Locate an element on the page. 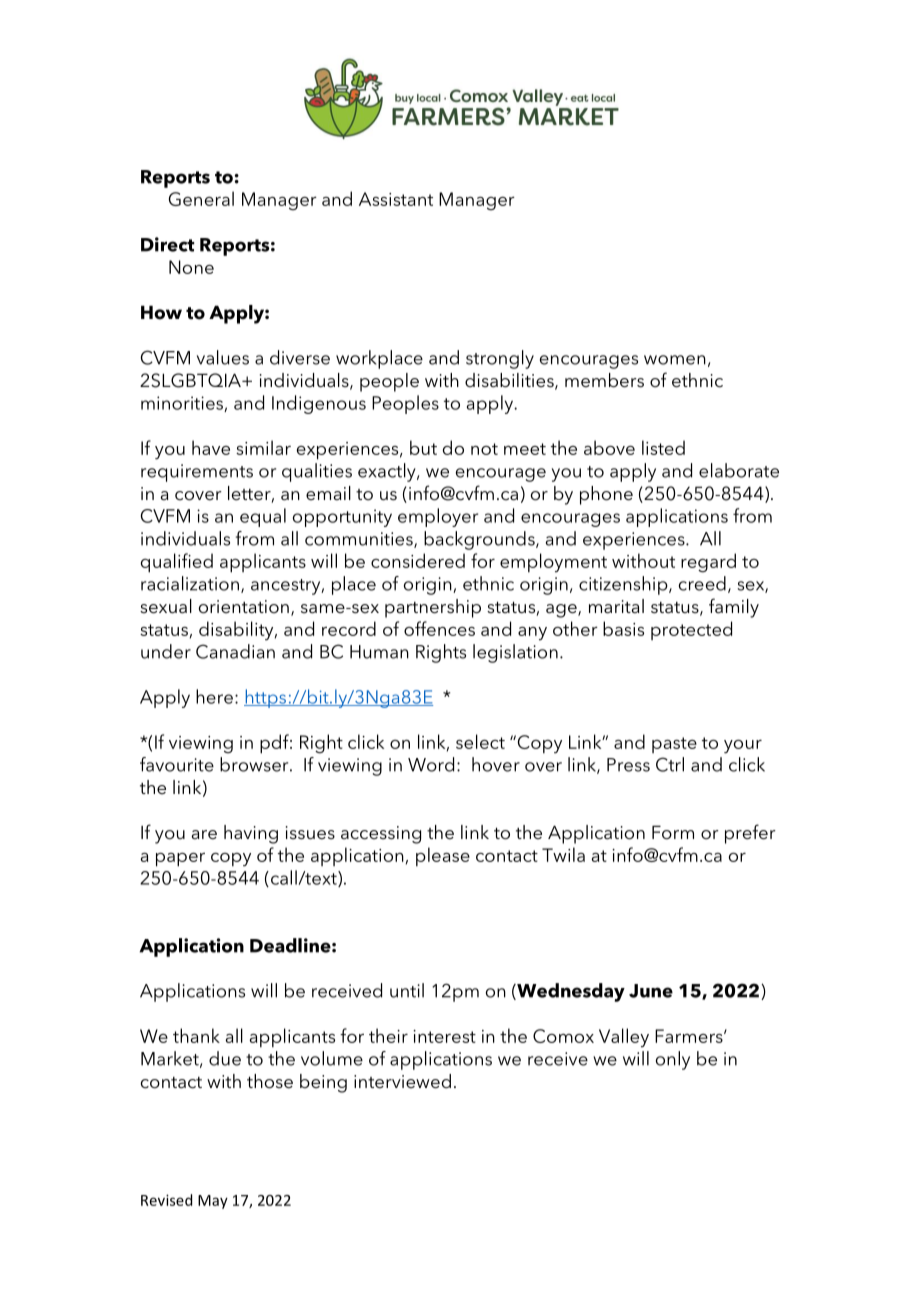 The height and width of the page is (1308, 924). interviewed is located at coordinates (402, 1081).
